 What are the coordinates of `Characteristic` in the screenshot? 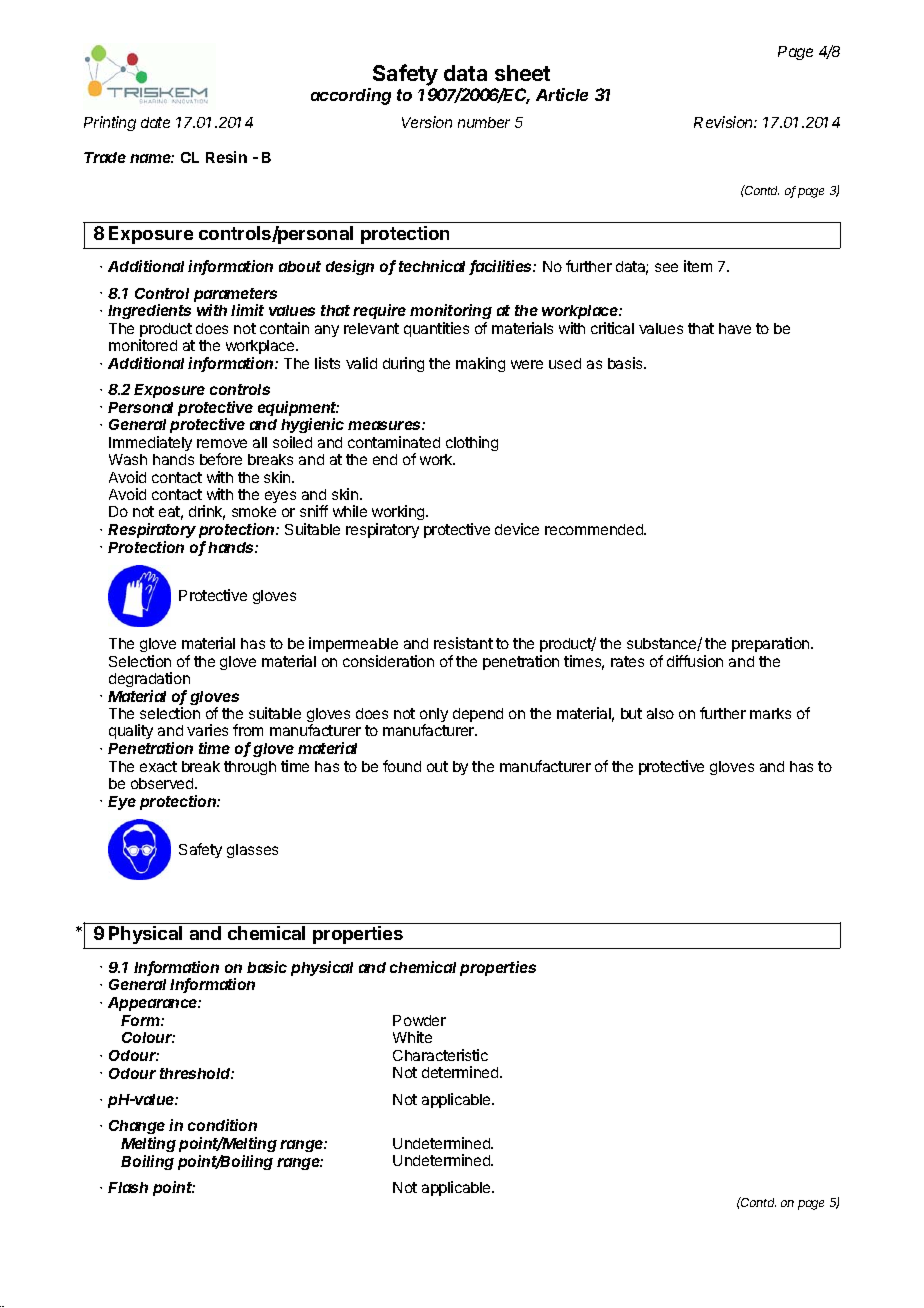 It's located at (440, 1055).
